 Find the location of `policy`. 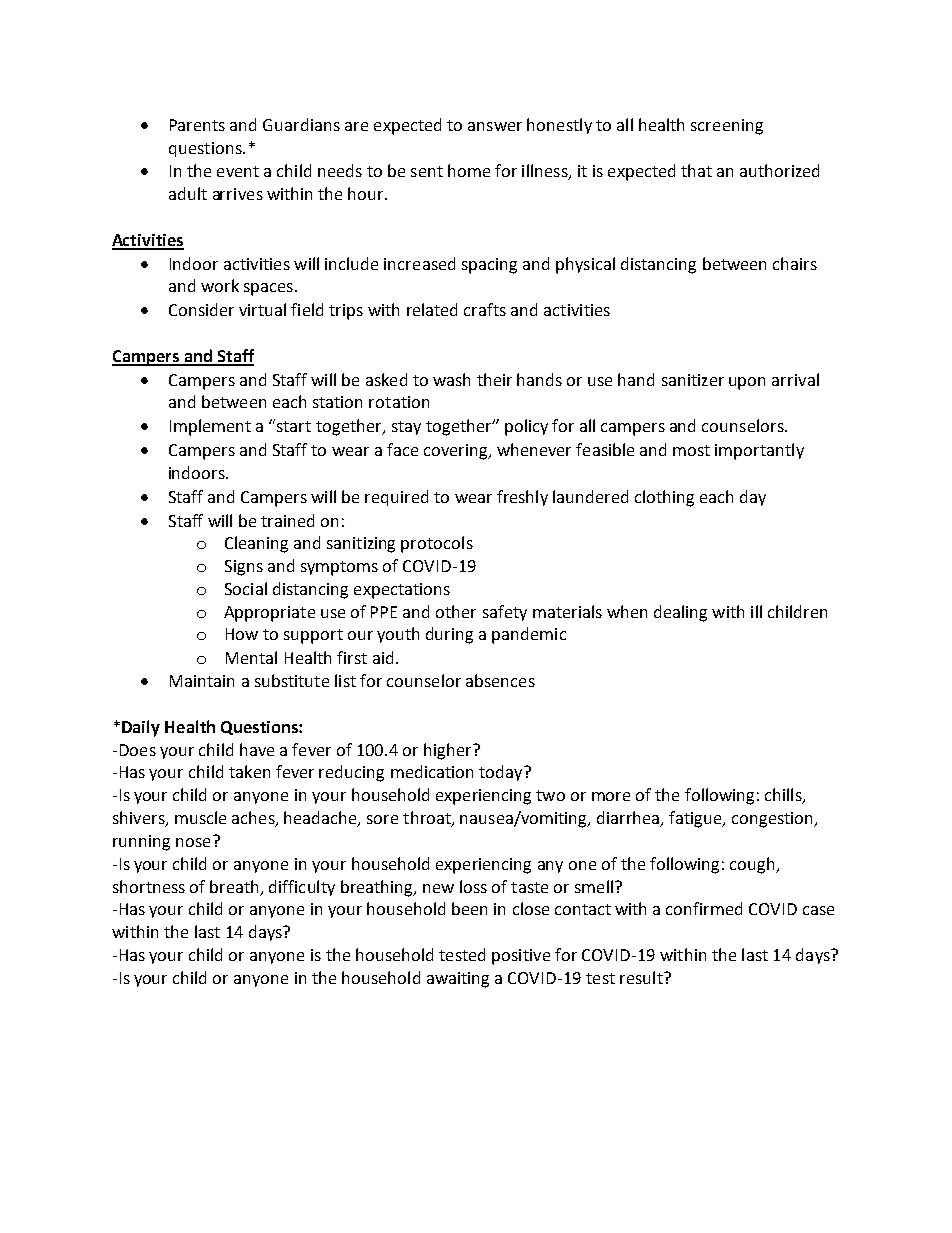

policy is located at coordinates (526, 427).
